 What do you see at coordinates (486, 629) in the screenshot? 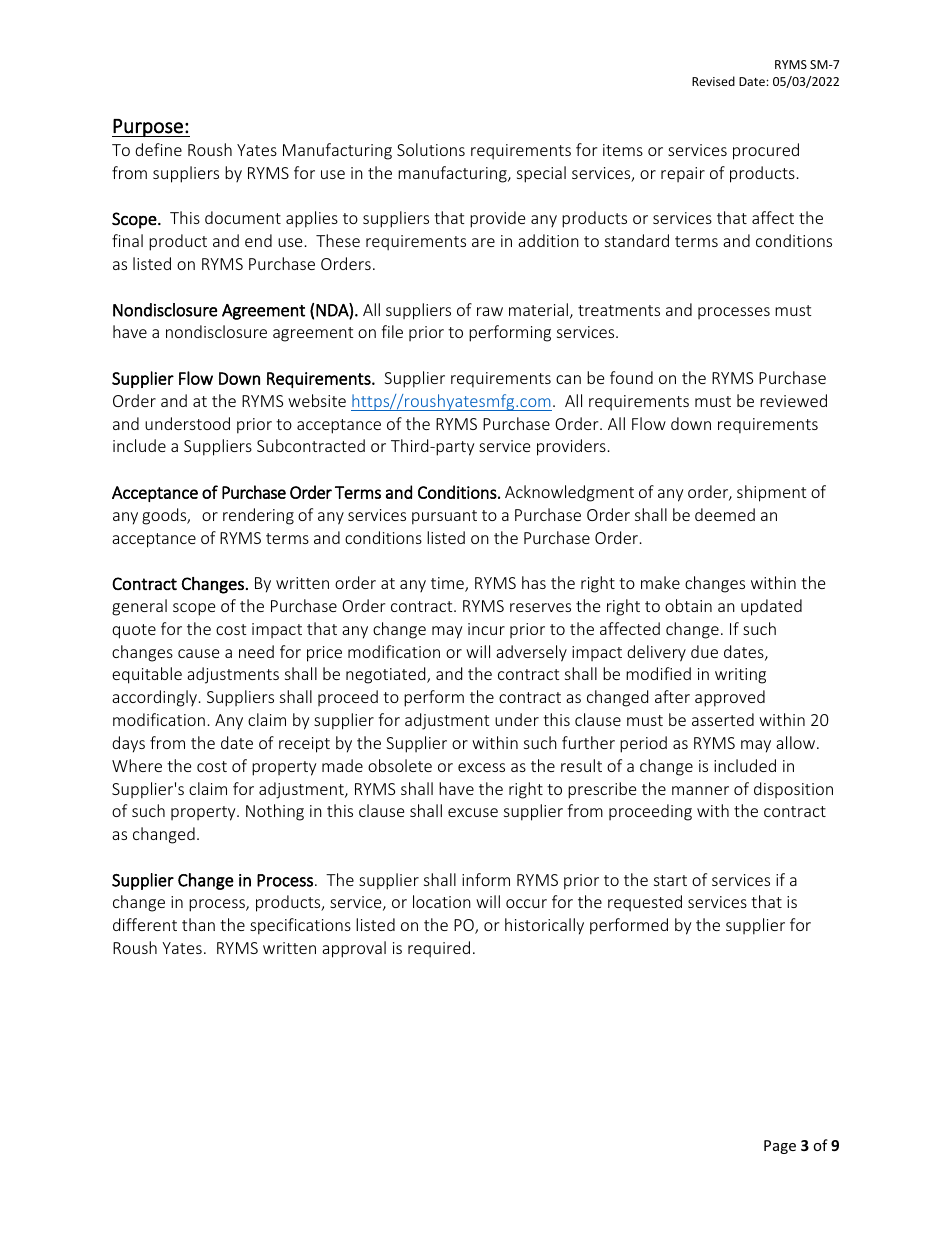
I see `incur` at bounding box center [486, 629].
